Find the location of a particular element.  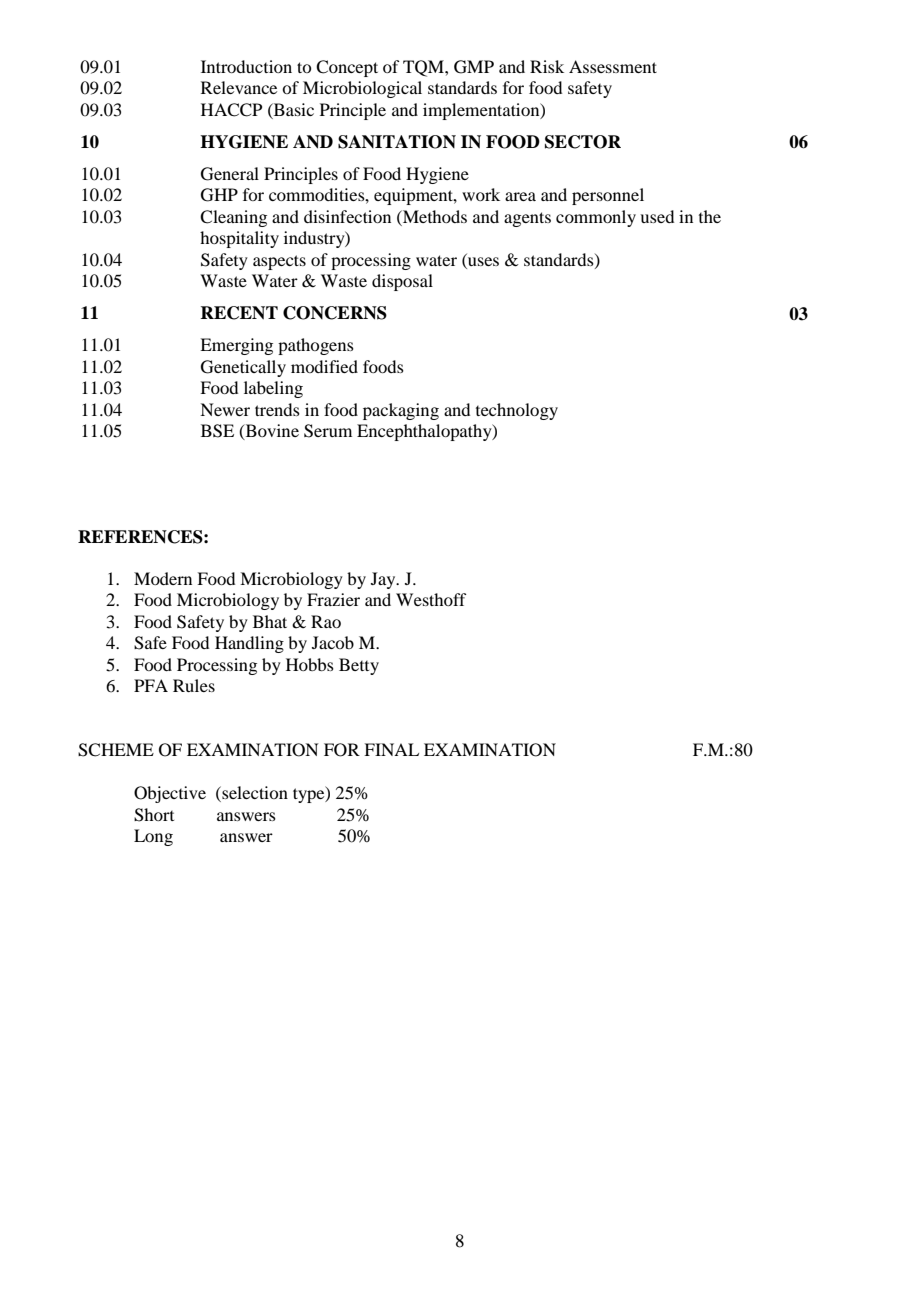

Betty is located at coordinates (359, 666).
